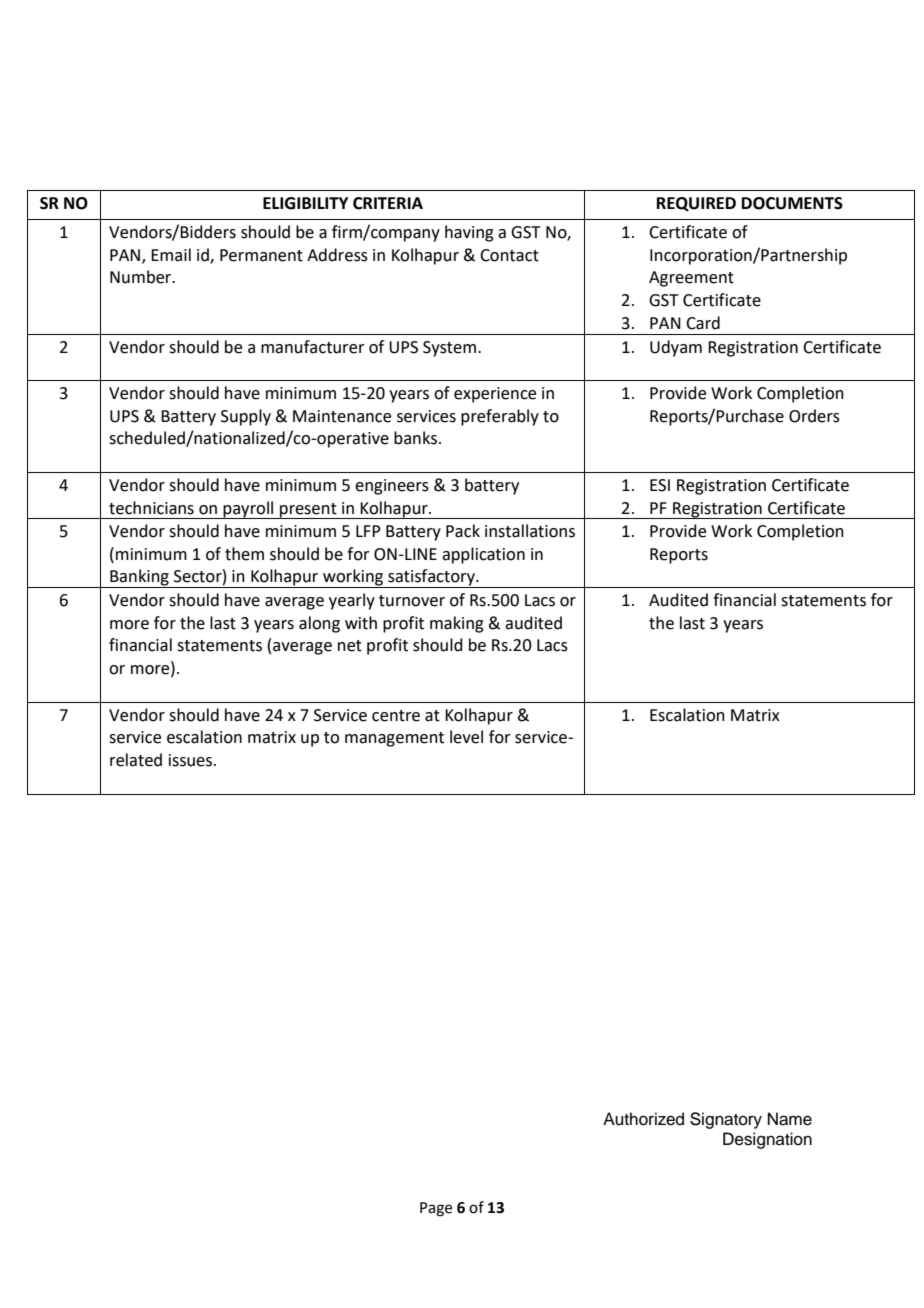  Describe the element at coordinates (469, 233) in the image. I see `having` at that location.
